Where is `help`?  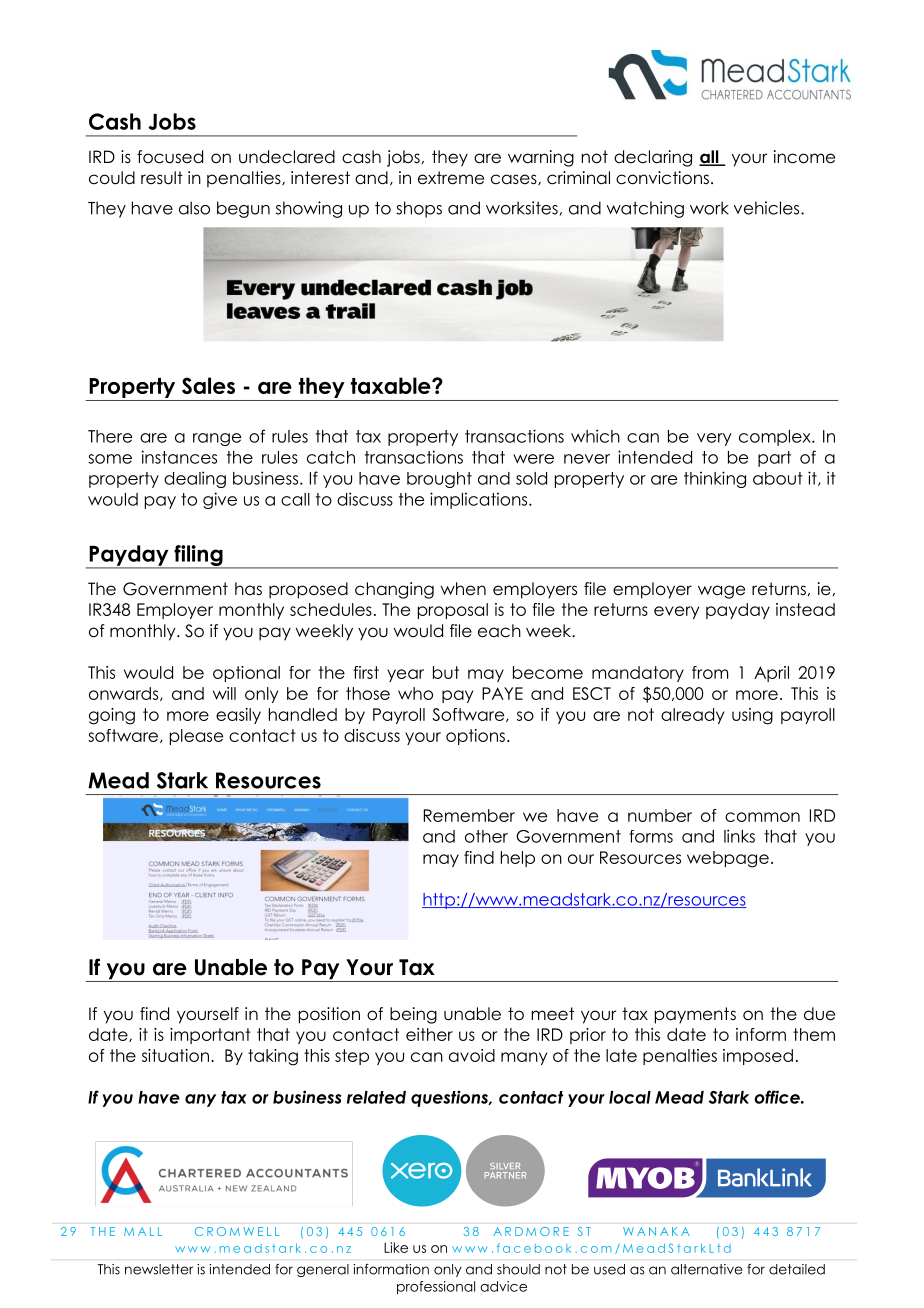 help is located at coordinates (518, 859).
